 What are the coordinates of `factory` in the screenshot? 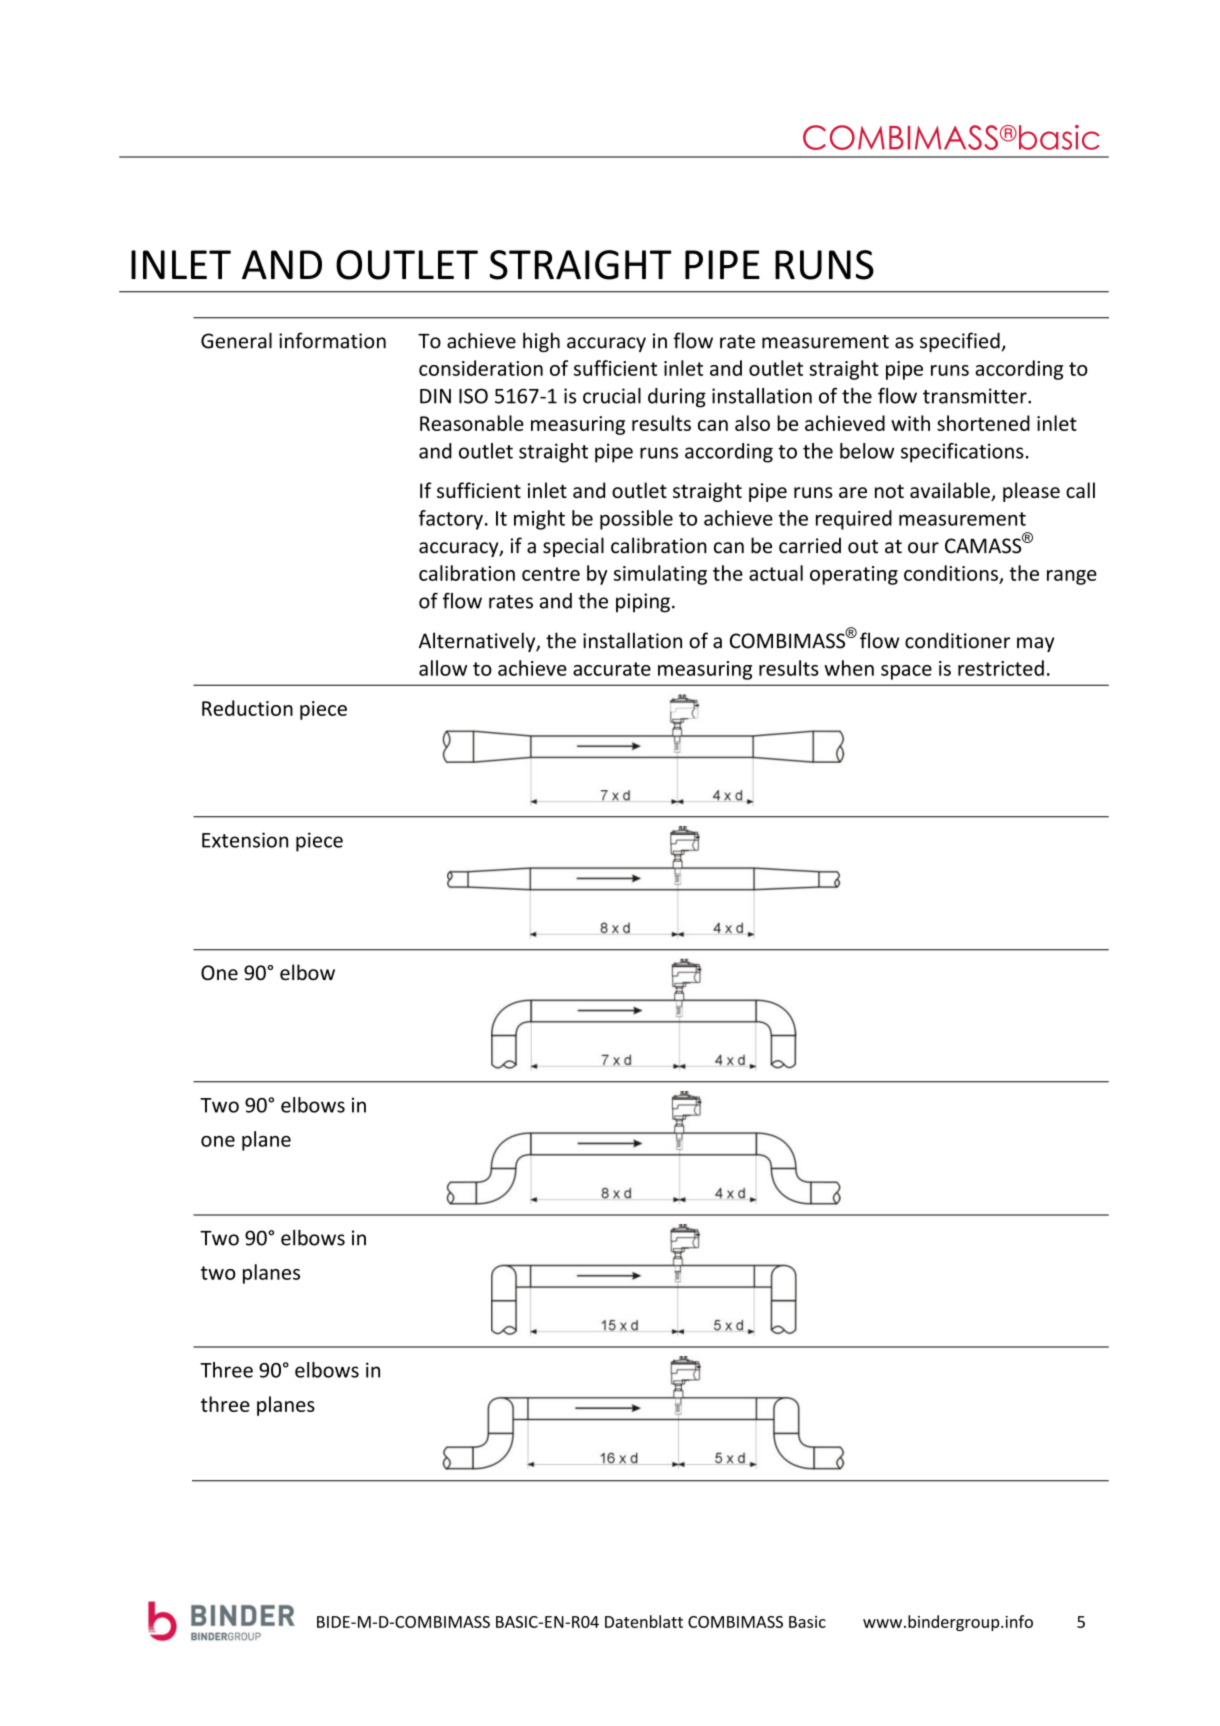 It's located at (451, 520).
